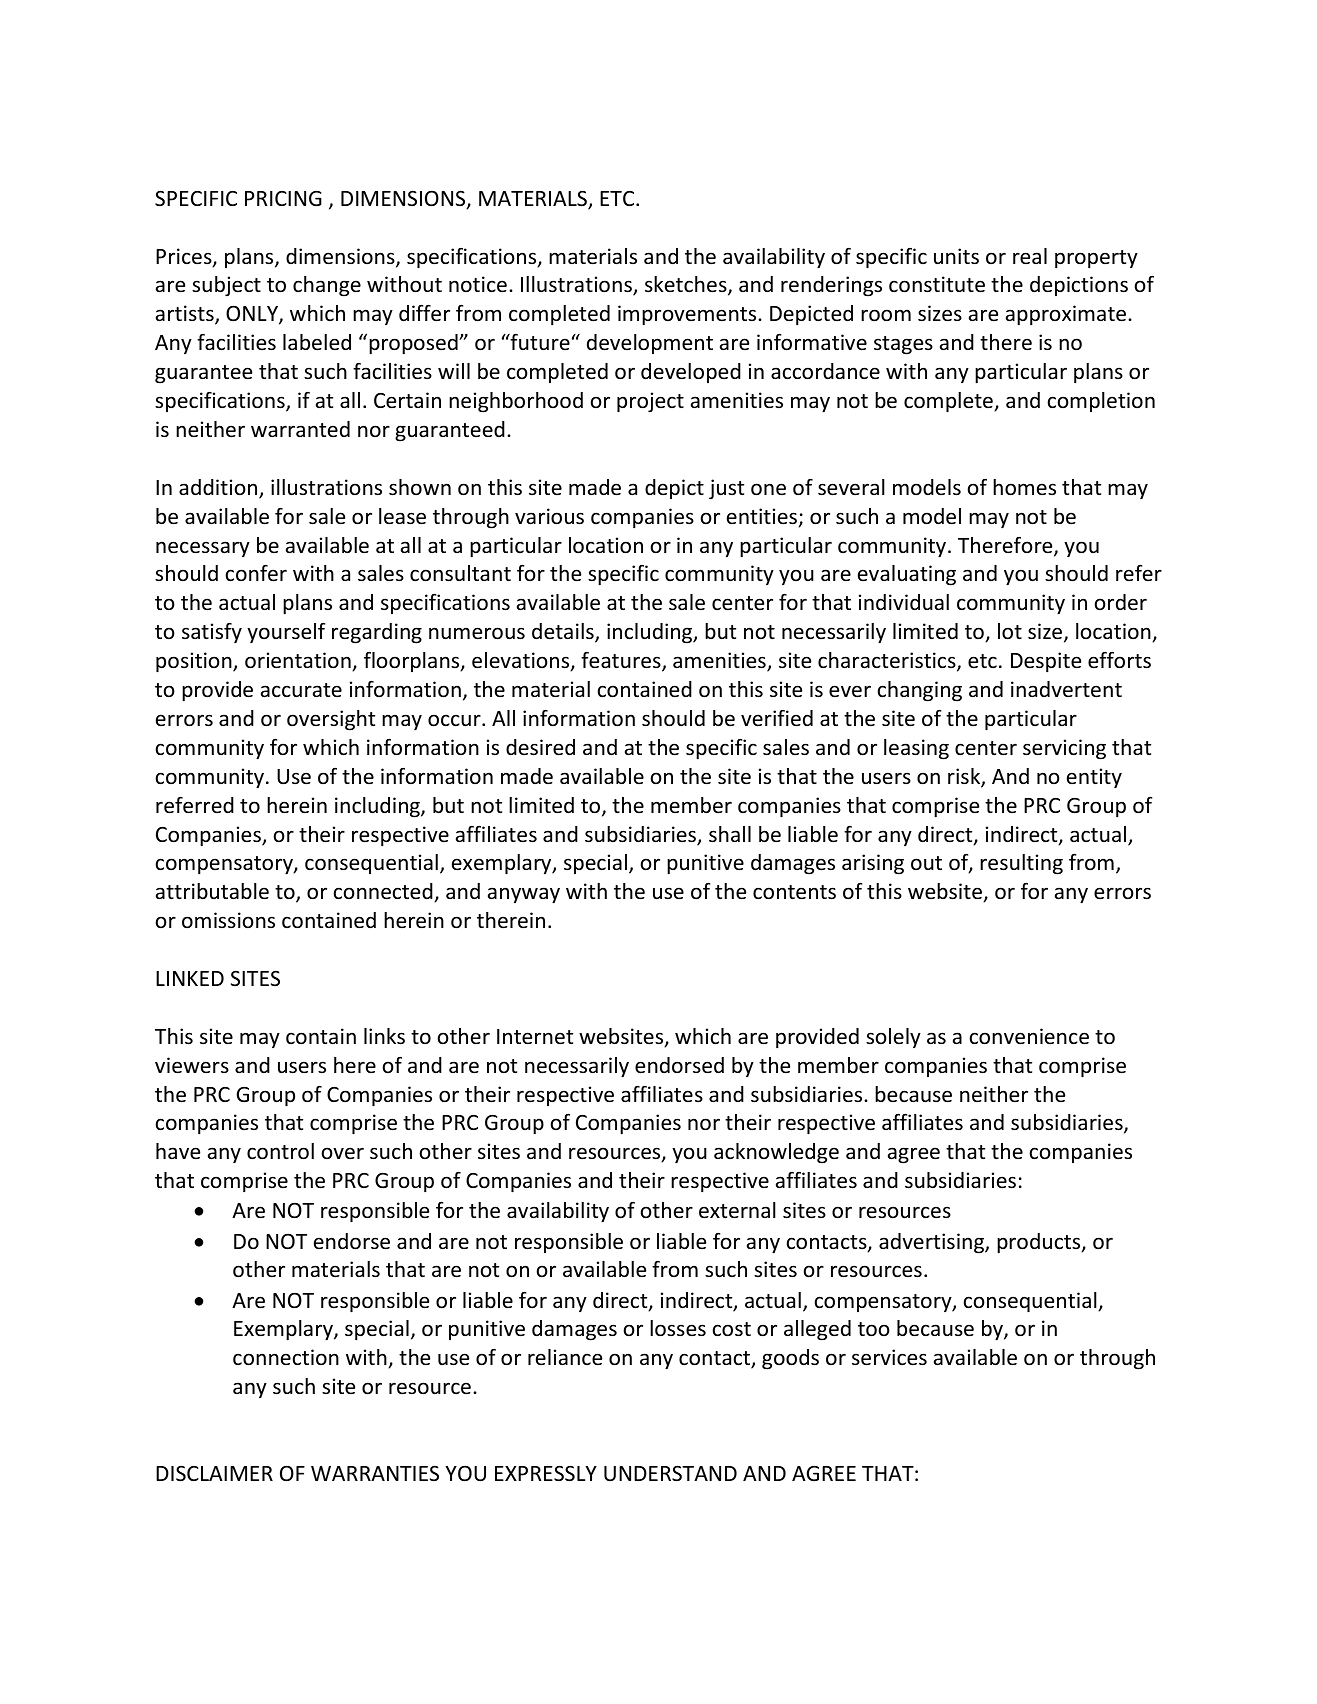 This document has height=1704, width=1317. I want to click on DISCLAIMER, so click(214, 1473).
